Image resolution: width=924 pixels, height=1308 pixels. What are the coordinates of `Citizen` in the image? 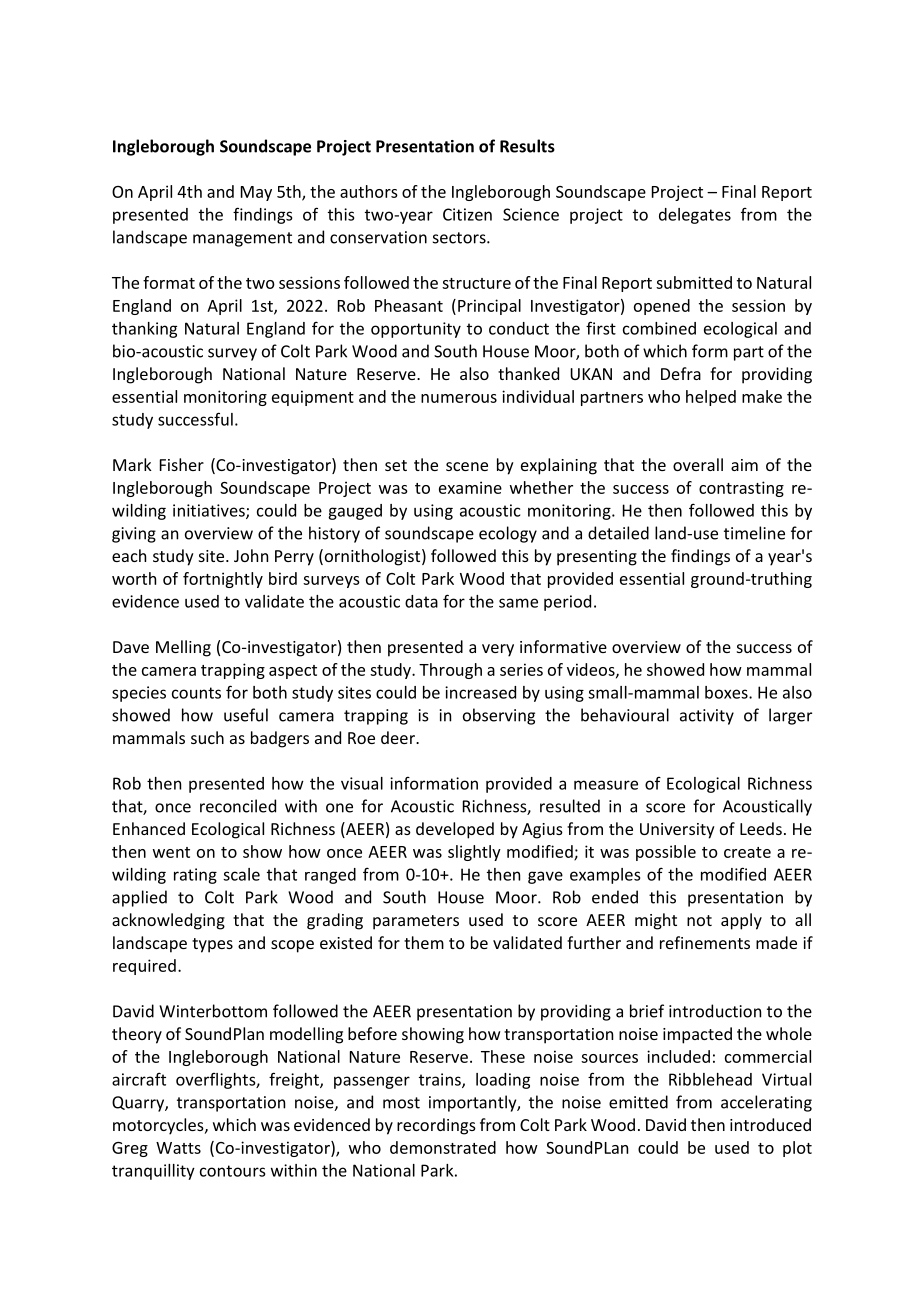 It's located at (467, 214).
